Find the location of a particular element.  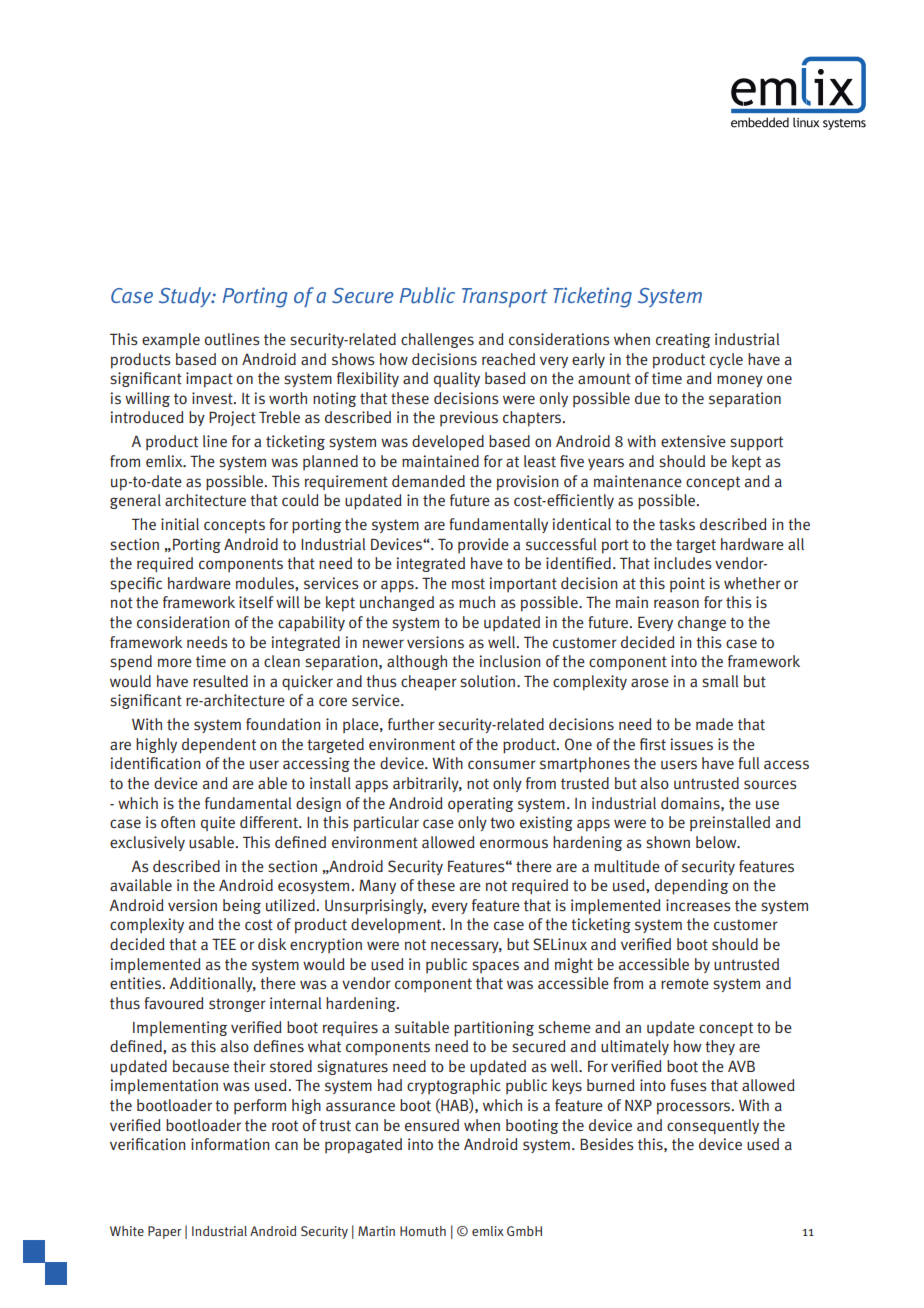

operating is located at coordinates (480, 804).
